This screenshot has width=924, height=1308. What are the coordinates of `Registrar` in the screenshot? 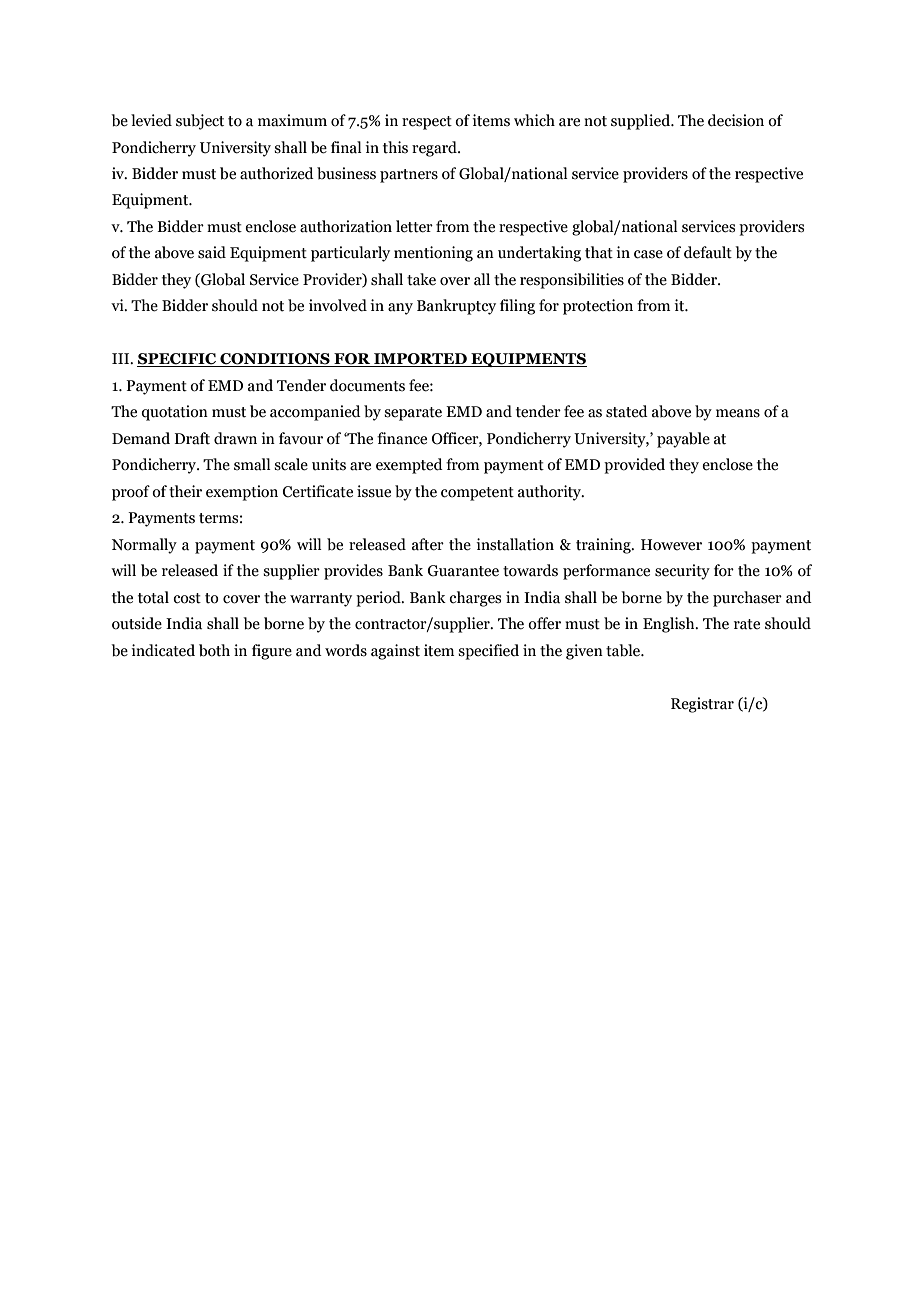 It's located at (702, 705).
